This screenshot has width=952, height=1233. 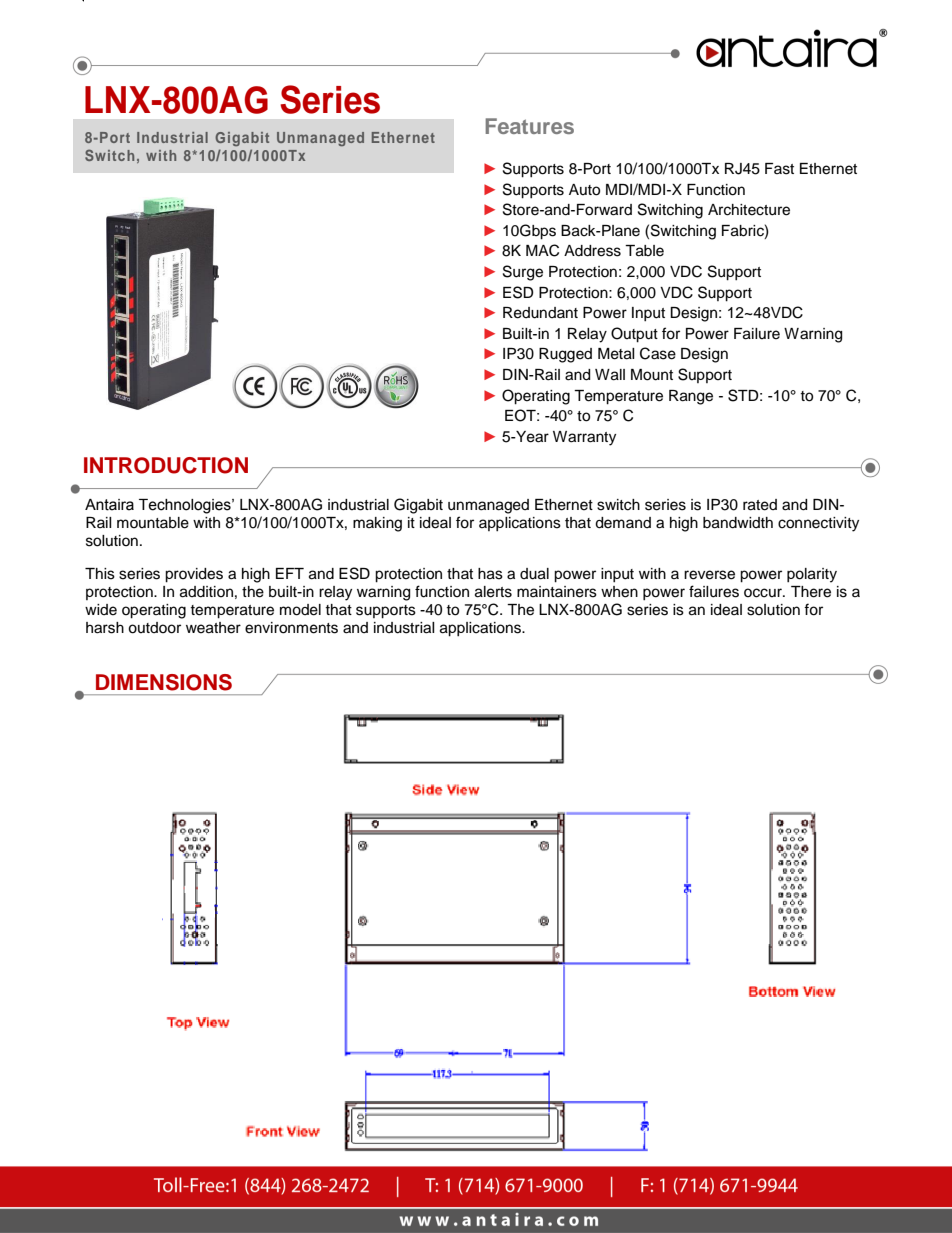 What do you see at coordinates (523, 273) in the screenshot?
I see `Surge` at bounding box center [523, 273].
